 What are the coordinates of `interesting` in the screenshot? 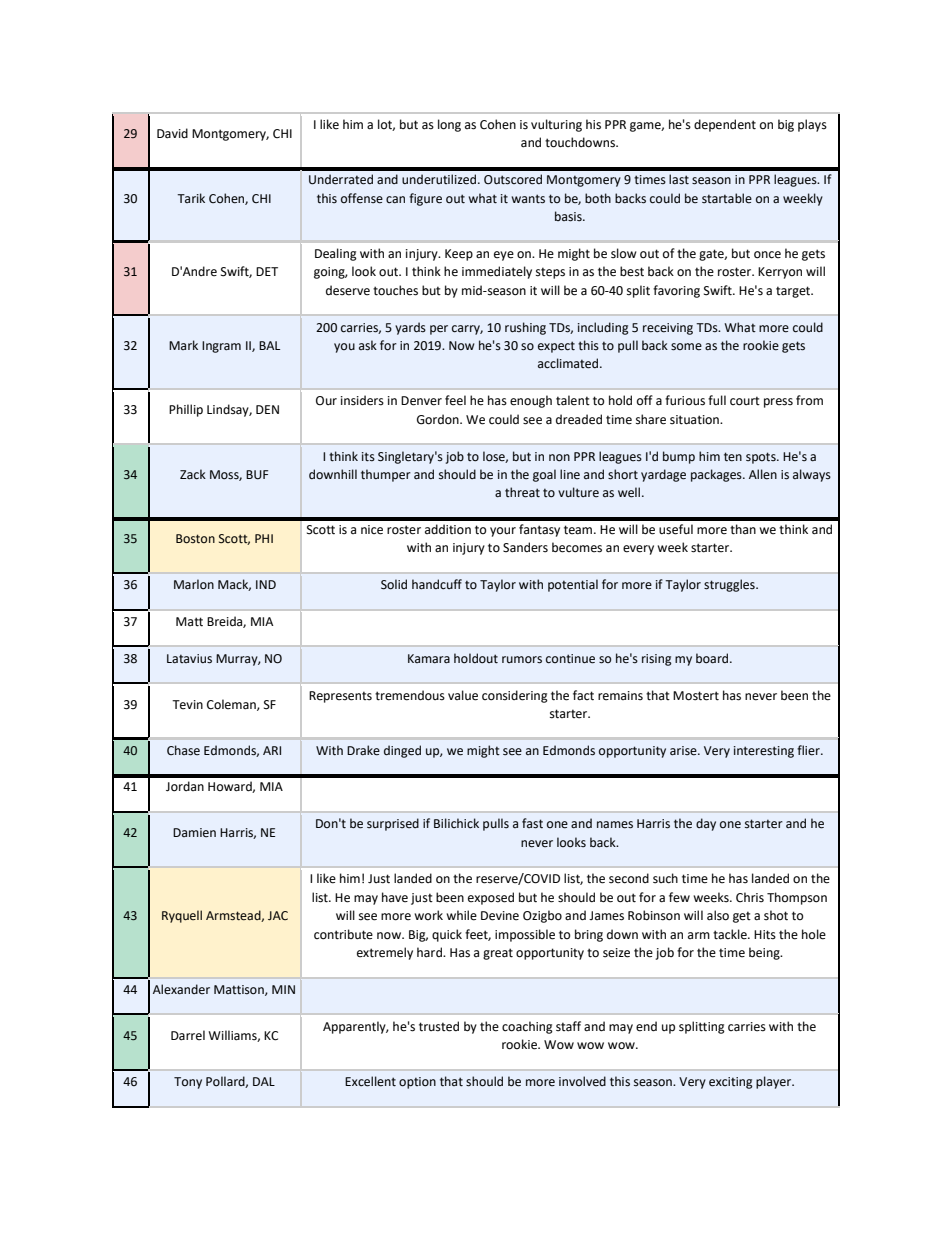 It's located at (764, 752).
